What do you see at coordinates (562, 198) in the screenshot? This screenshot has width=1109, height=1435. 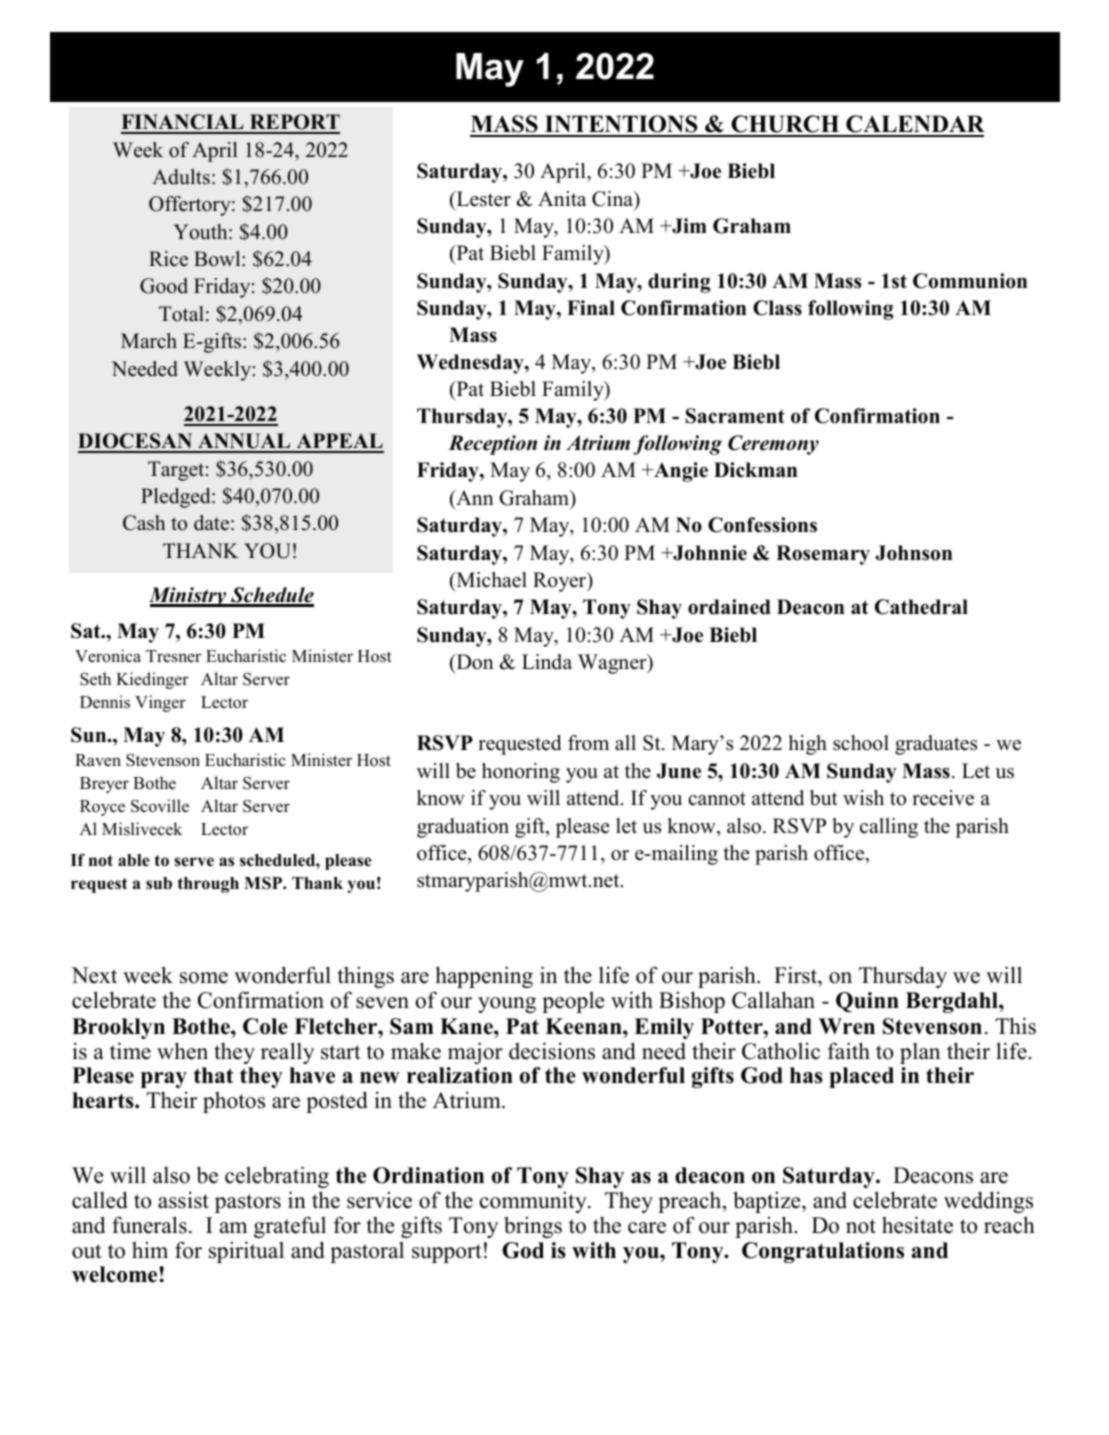 I see `Anita` at bounding box center [562, 198].
